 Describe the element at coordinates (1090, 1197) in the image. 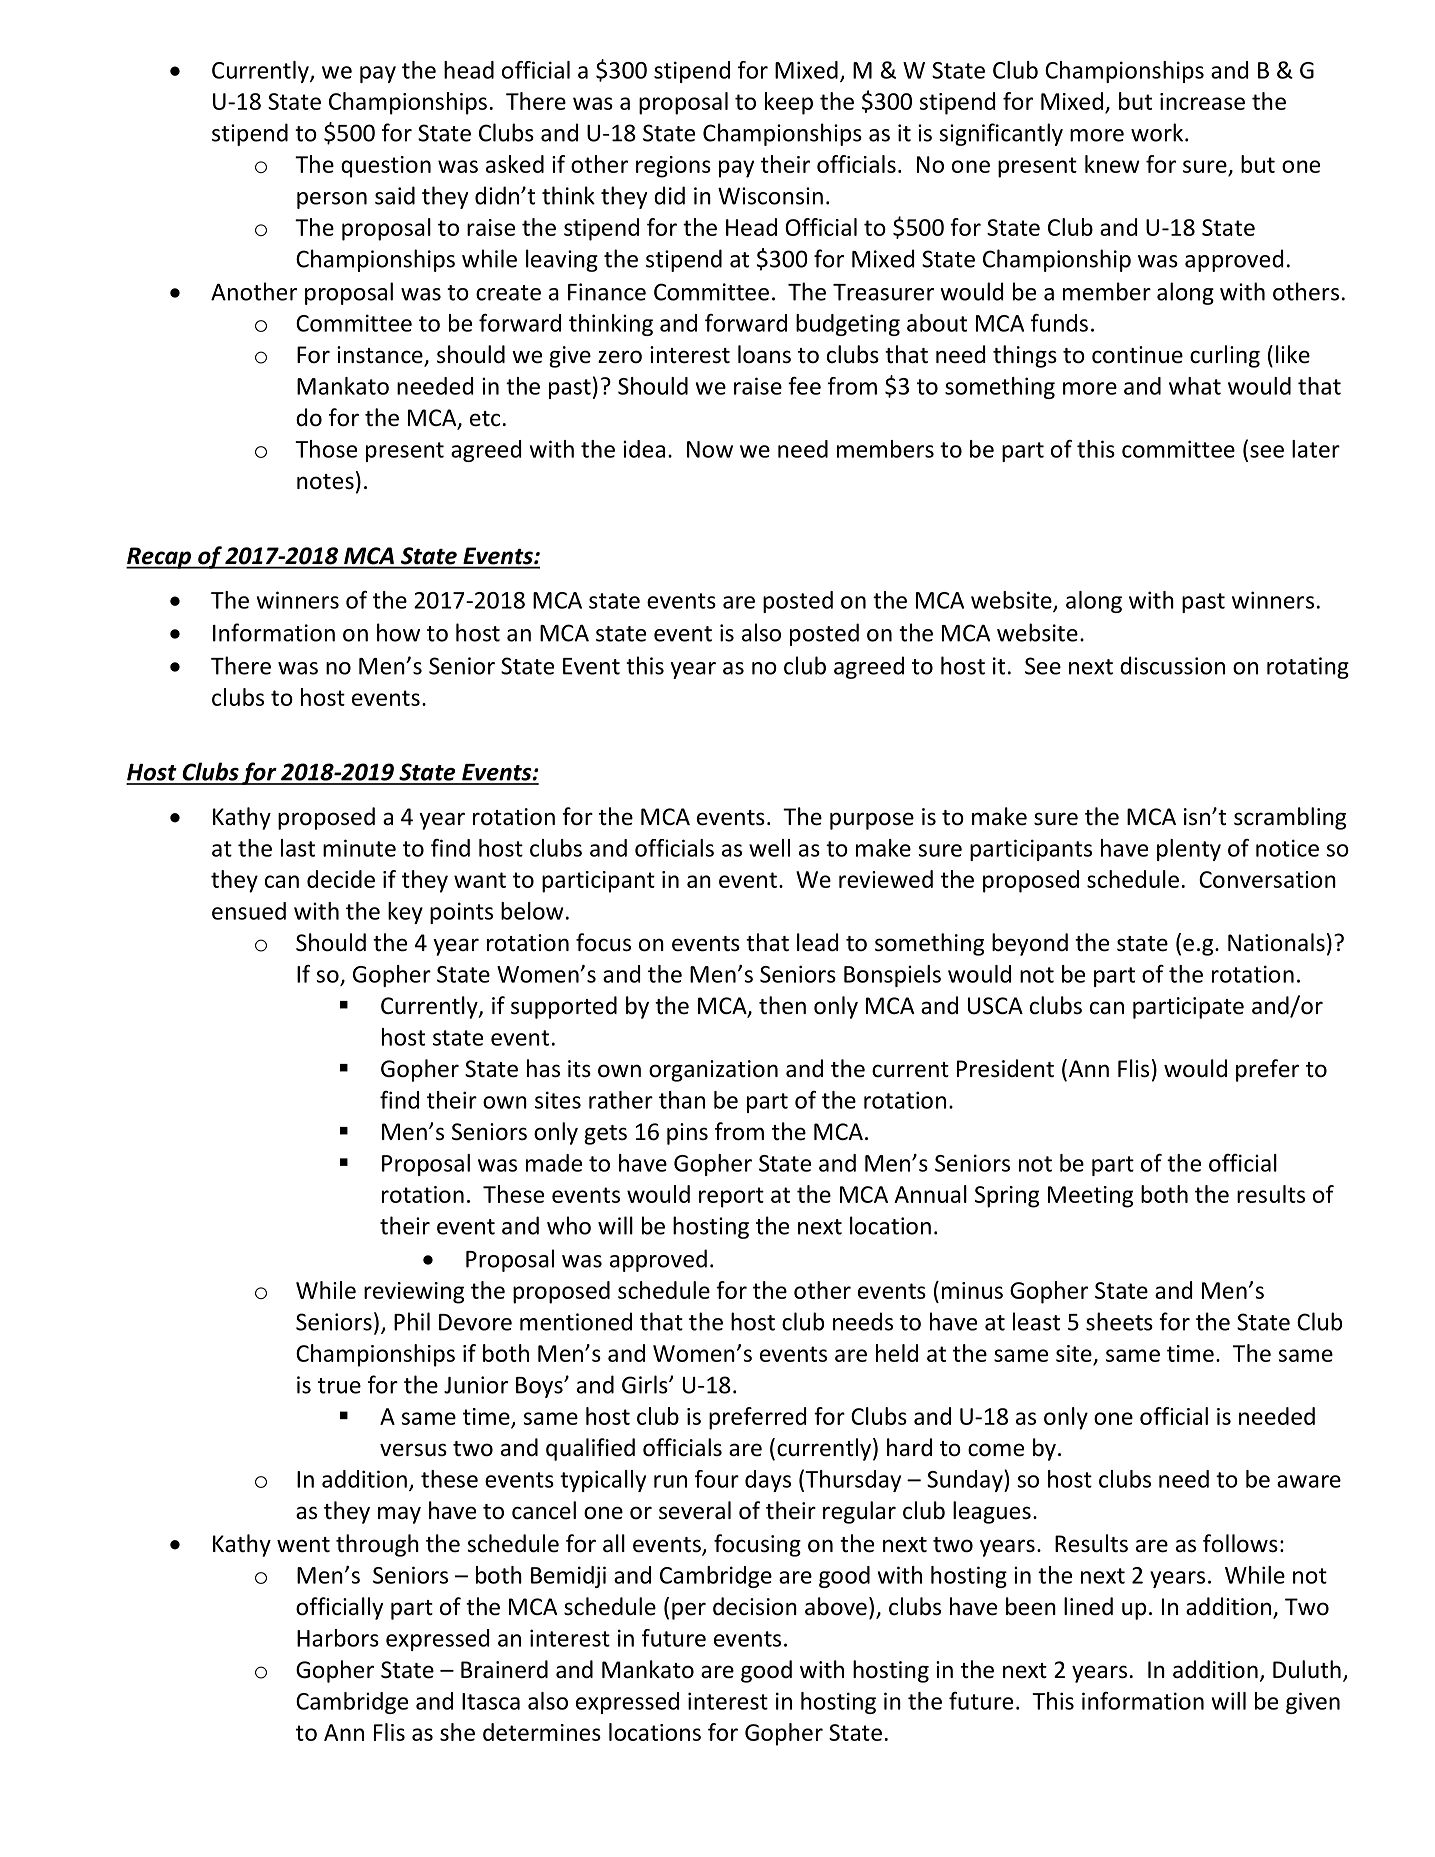

I see `Meeting` at that location.
